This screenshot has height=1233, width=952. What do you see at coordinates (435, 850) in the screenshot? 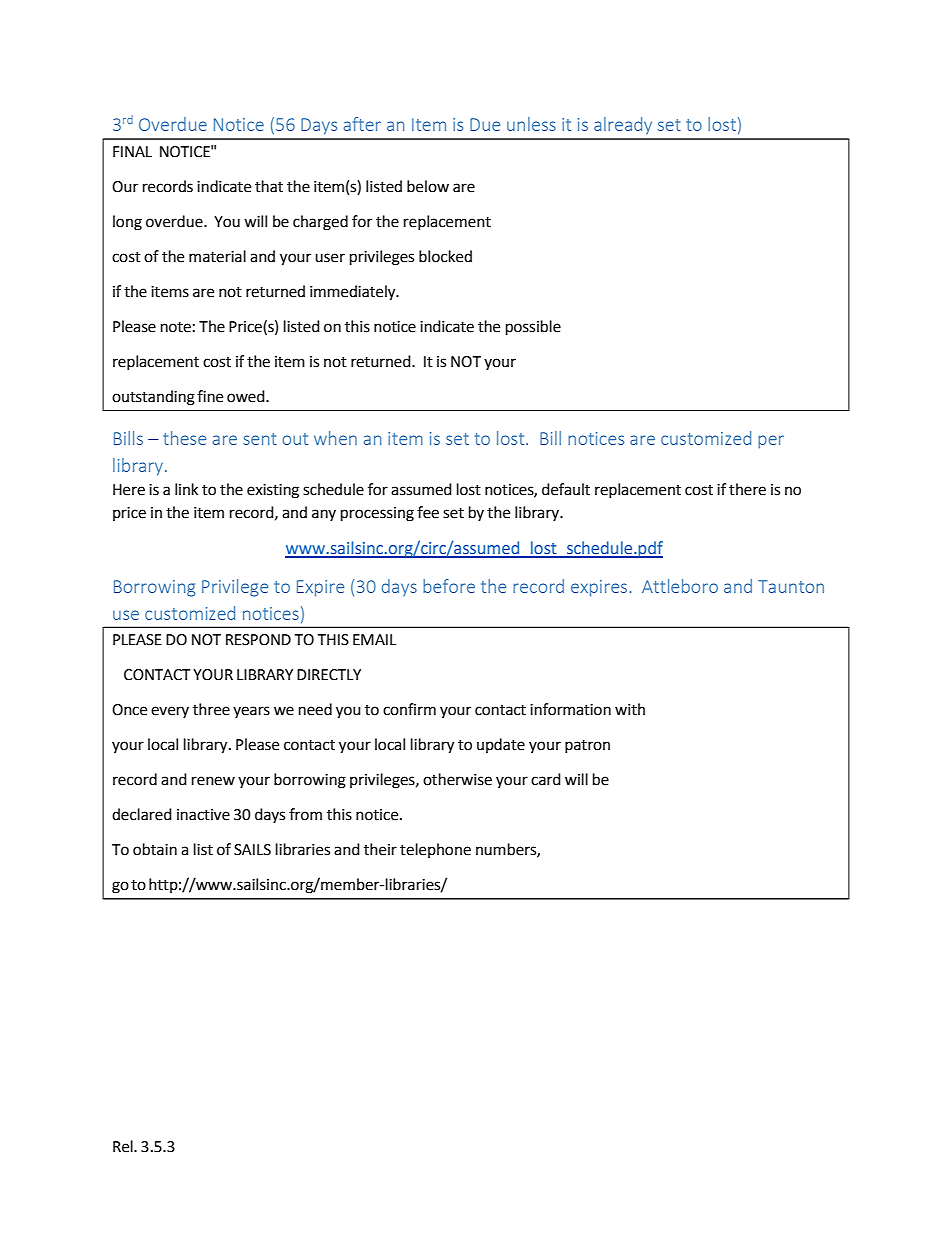
I see `telephone` at bounding box center [435, 850].
